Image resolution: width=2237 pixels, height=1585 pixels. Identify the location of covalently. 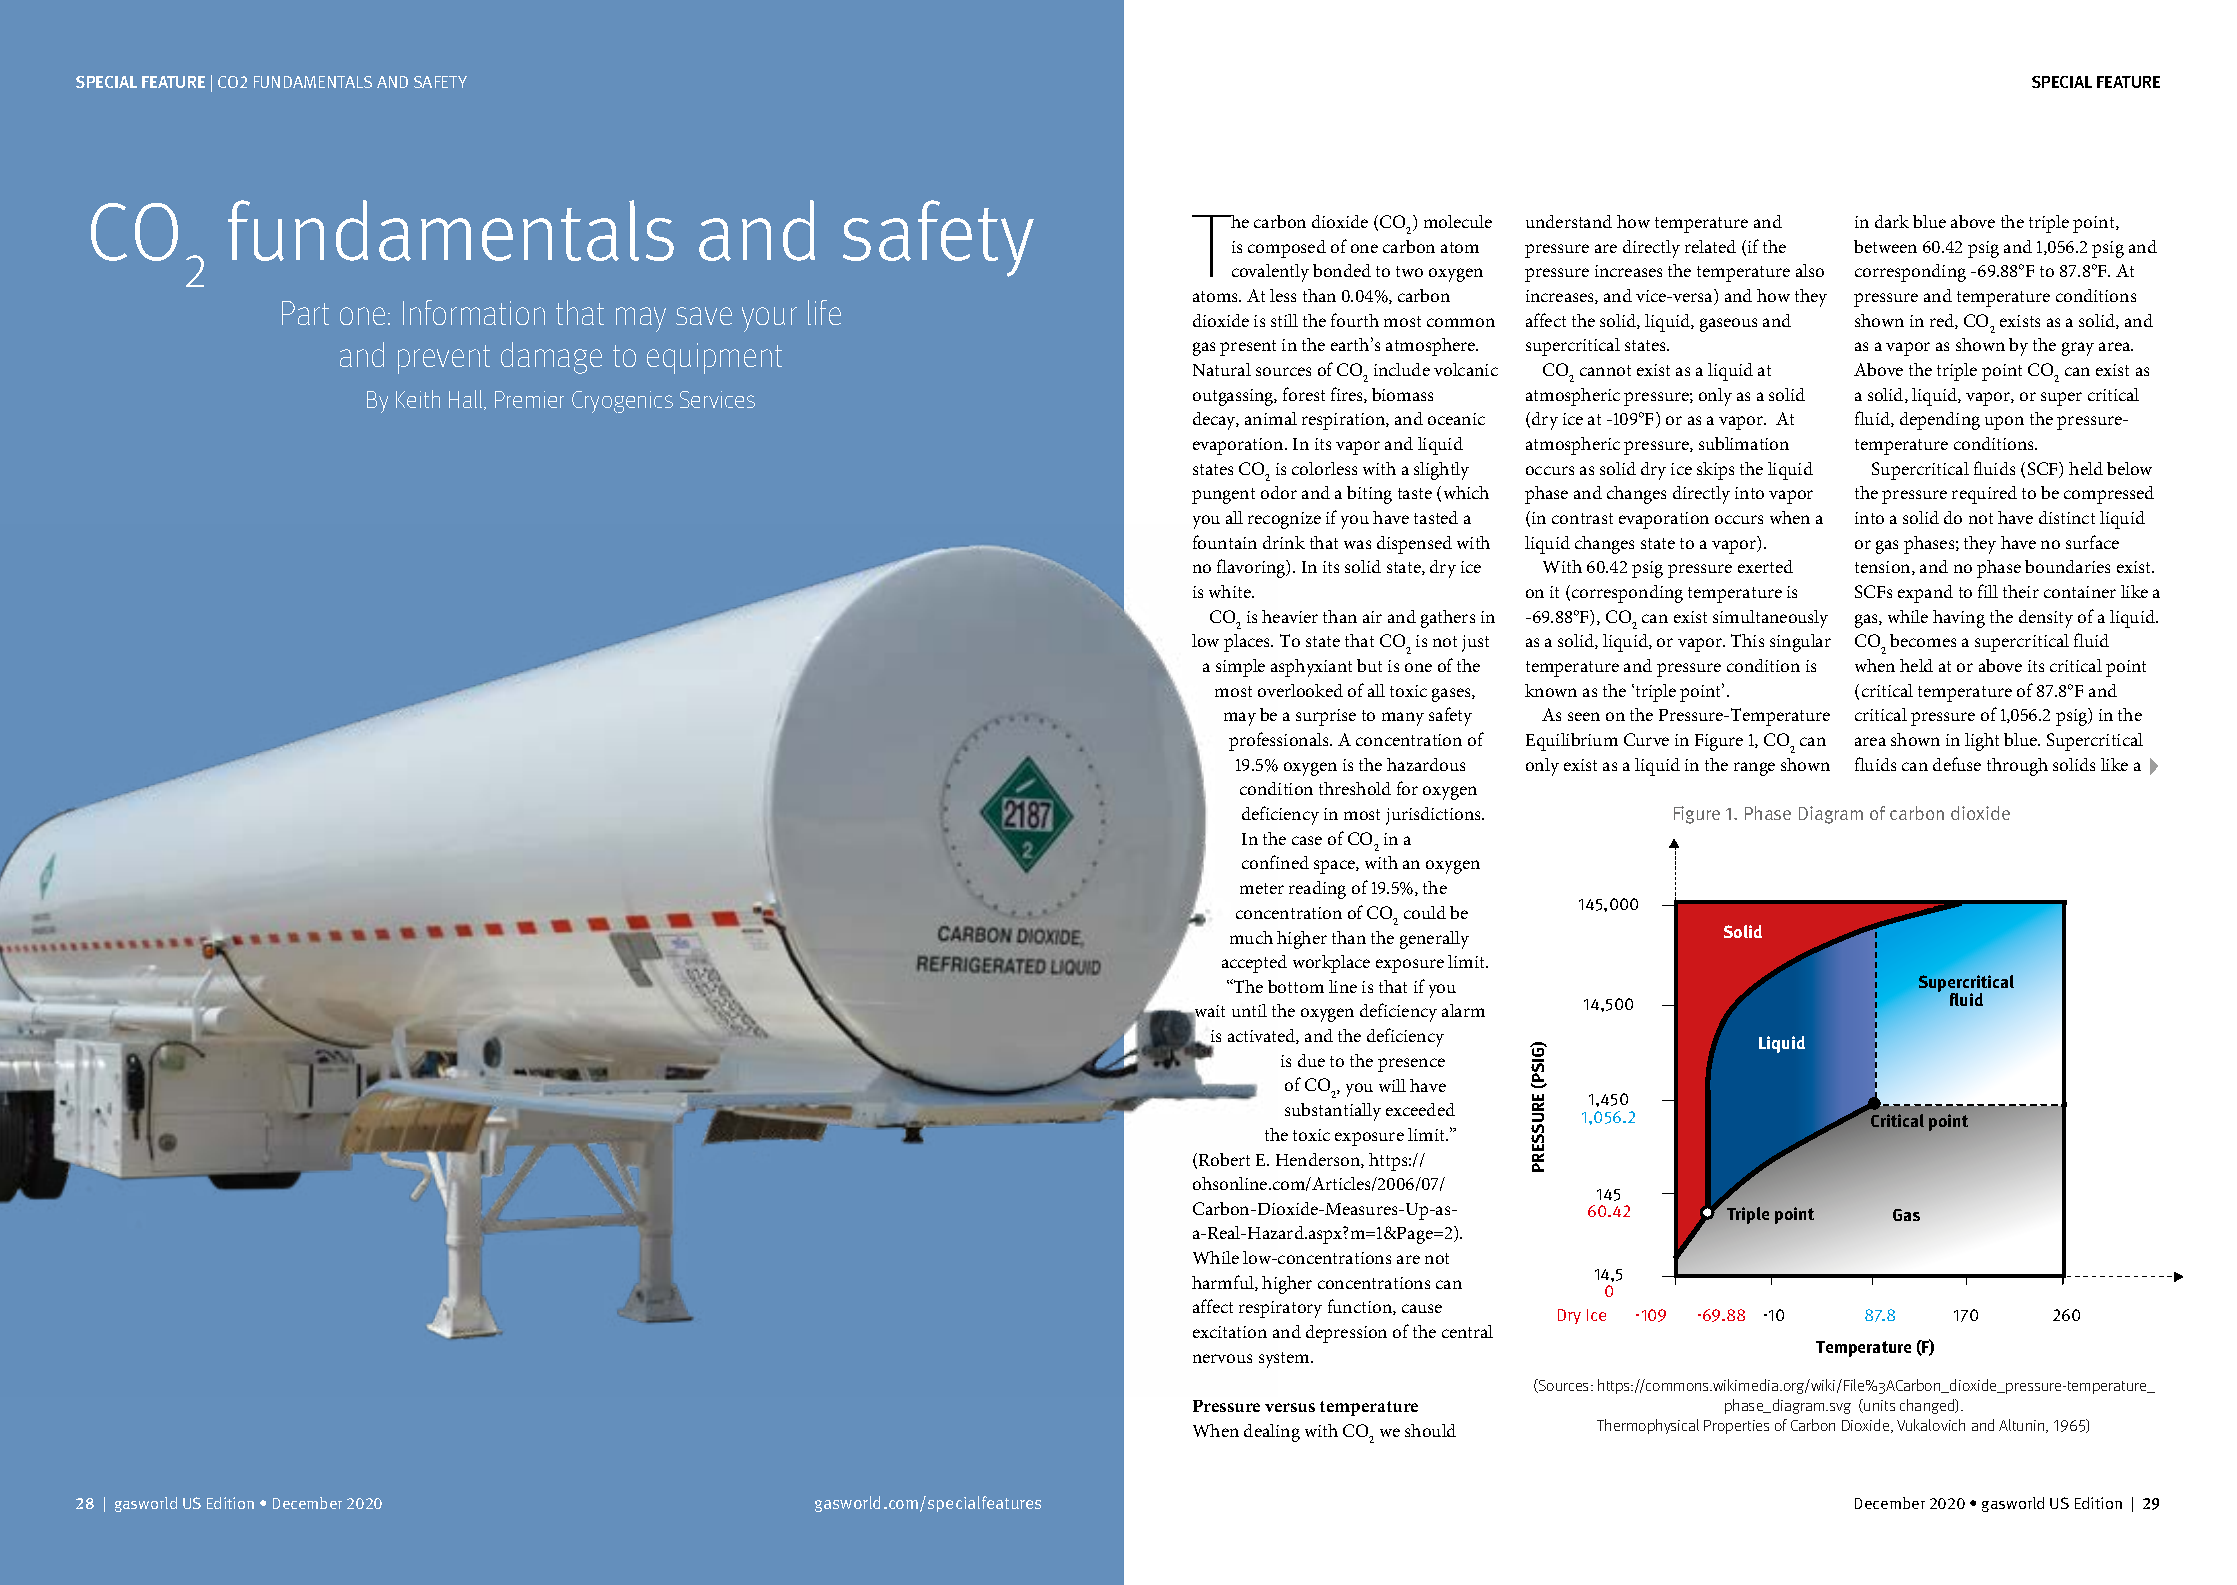
(1270, 273).
